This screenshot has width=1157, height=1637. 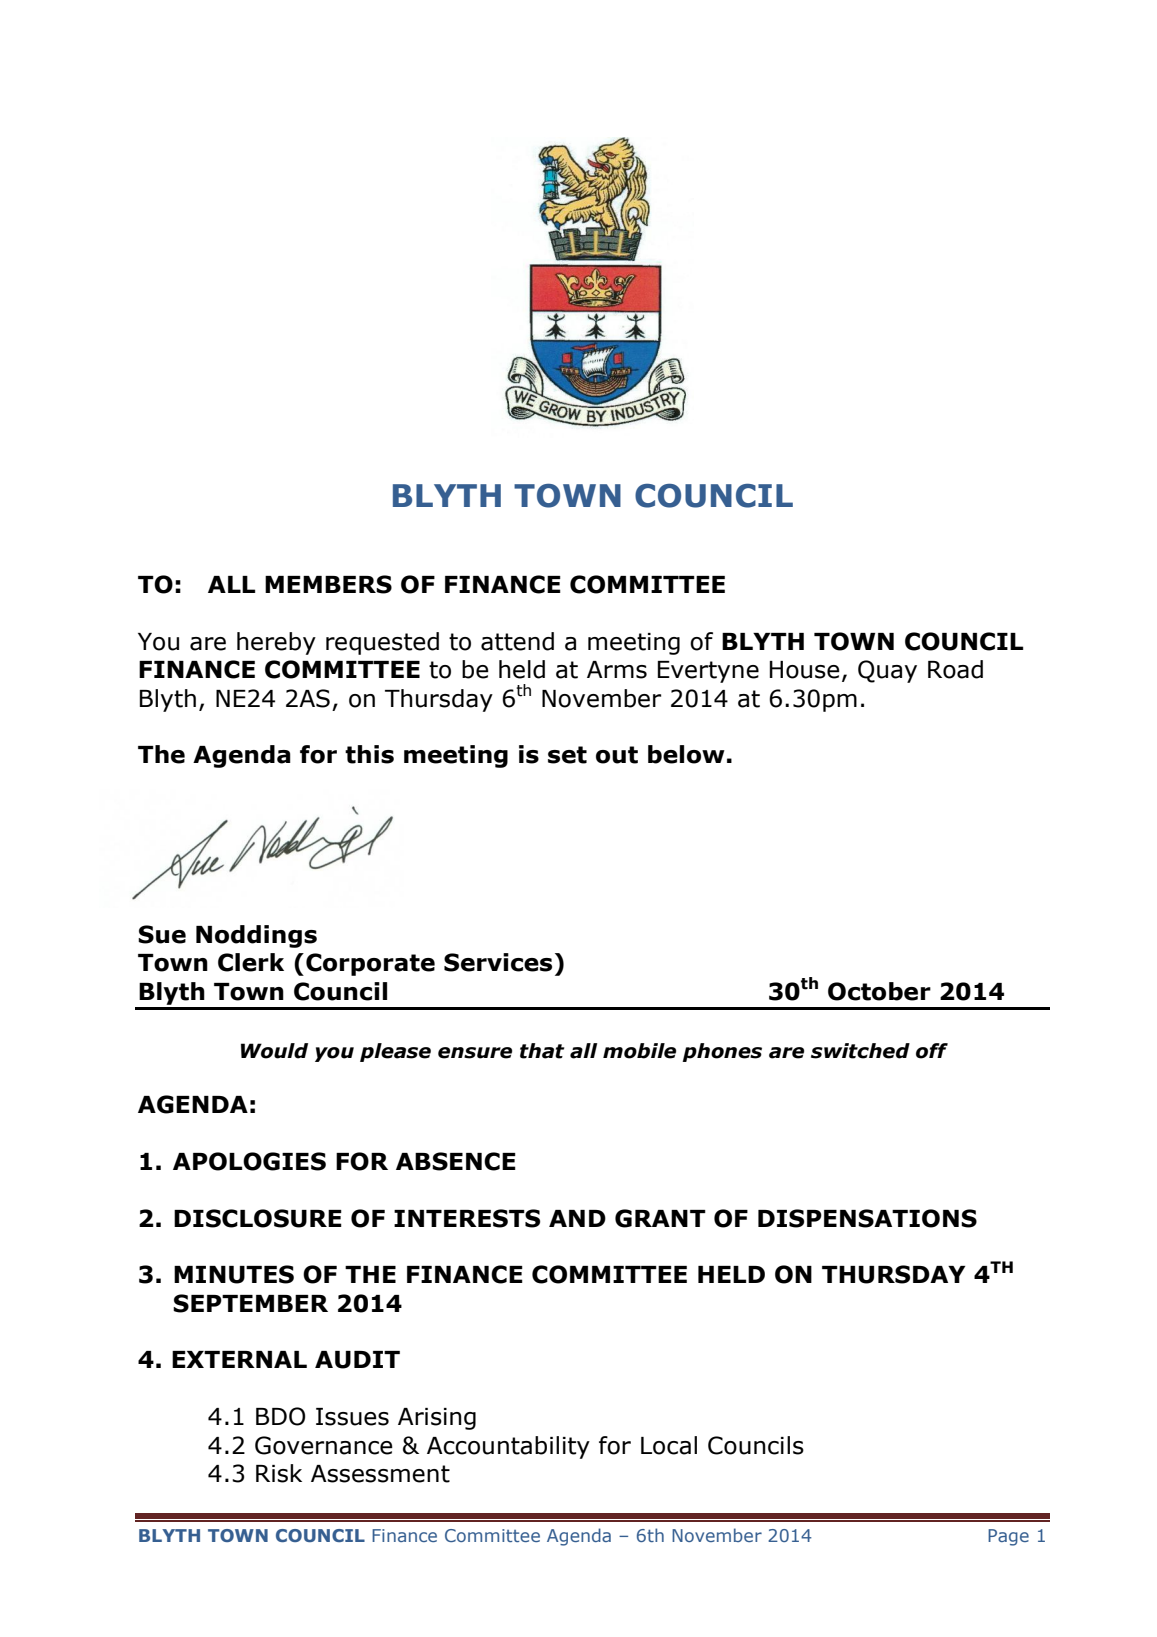 What do you see at coordinates (250, 1303) in the screenshot?
I see `SEPTEMBER` at bounding box center [250, 1303].
